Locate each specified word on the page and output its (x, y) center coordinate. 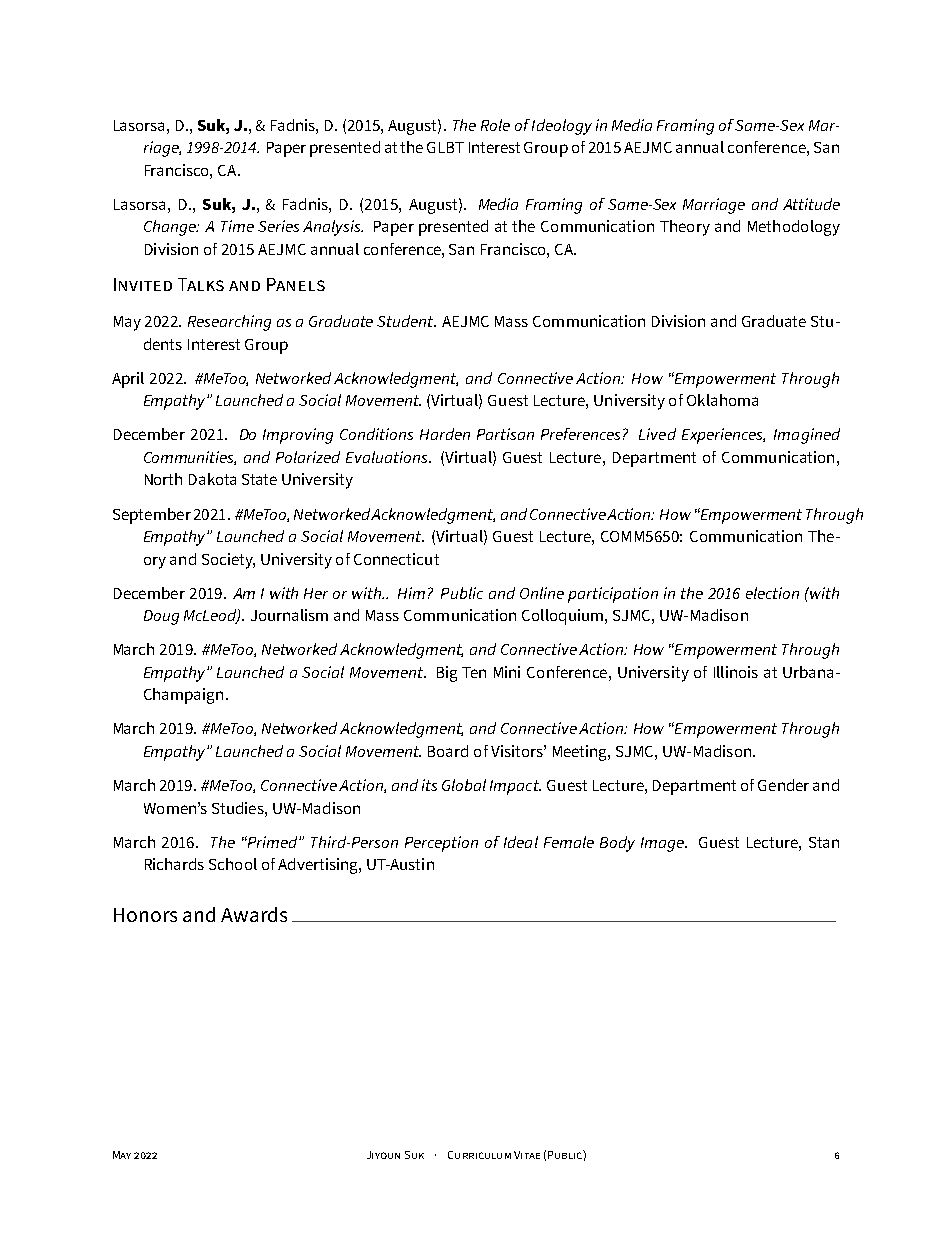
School (233, 864)
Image (663, 844)
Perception (441, 844)
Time (237, 226)
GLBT (445, 147)
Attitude (811, 204)
